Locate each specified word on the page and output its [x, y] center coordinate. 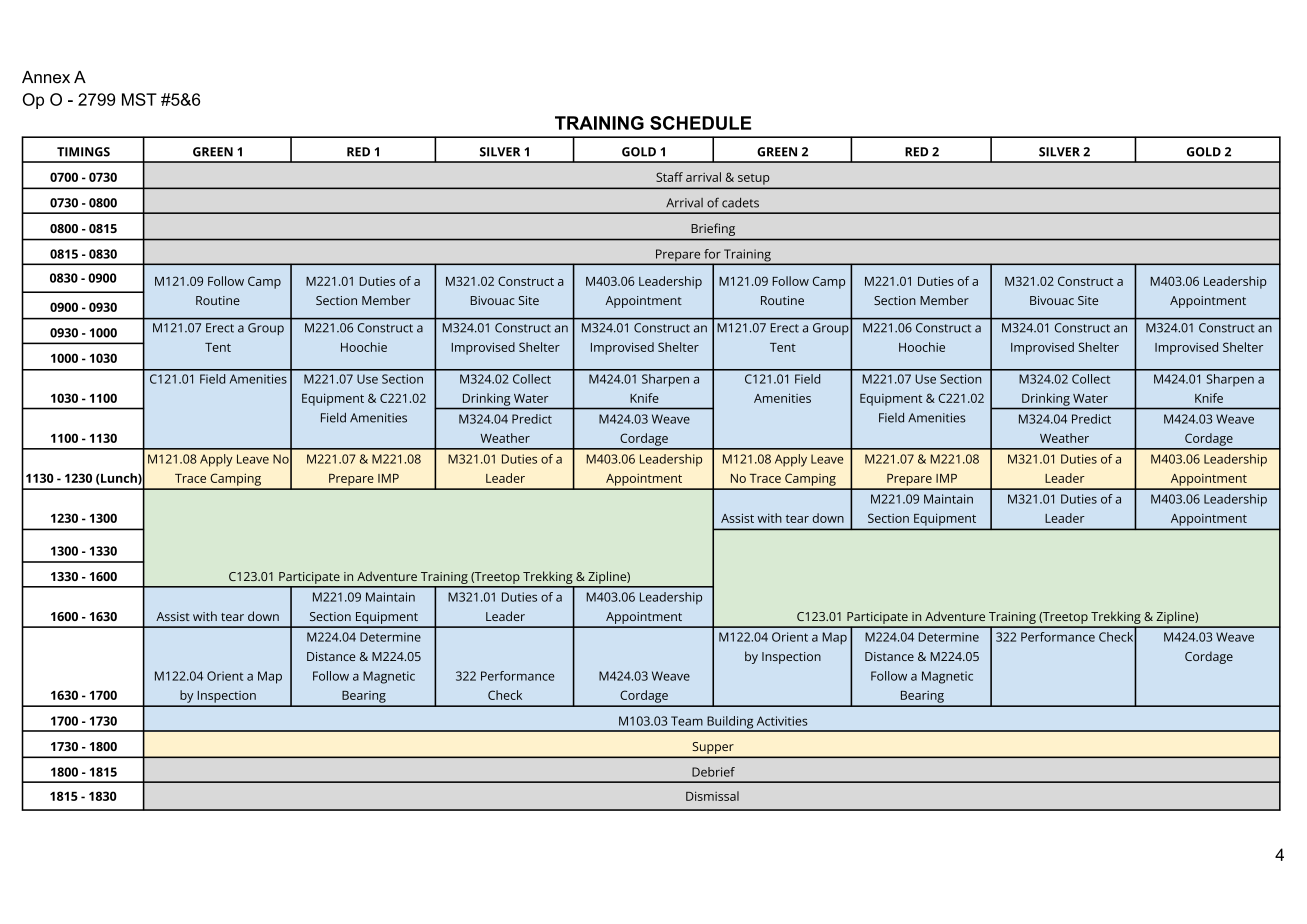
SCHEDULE [700, 123]
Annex [46, 77]
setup [753, 179]
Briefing [713, 229]
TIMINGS [83, 152]
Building [730, 723]
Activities [782, 721]
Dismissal [712, 796]
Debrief [713, 772]
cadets [740, 203]
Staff [669, 177]
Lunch [119, 479]
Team [687, 721]
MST [139, 99]
